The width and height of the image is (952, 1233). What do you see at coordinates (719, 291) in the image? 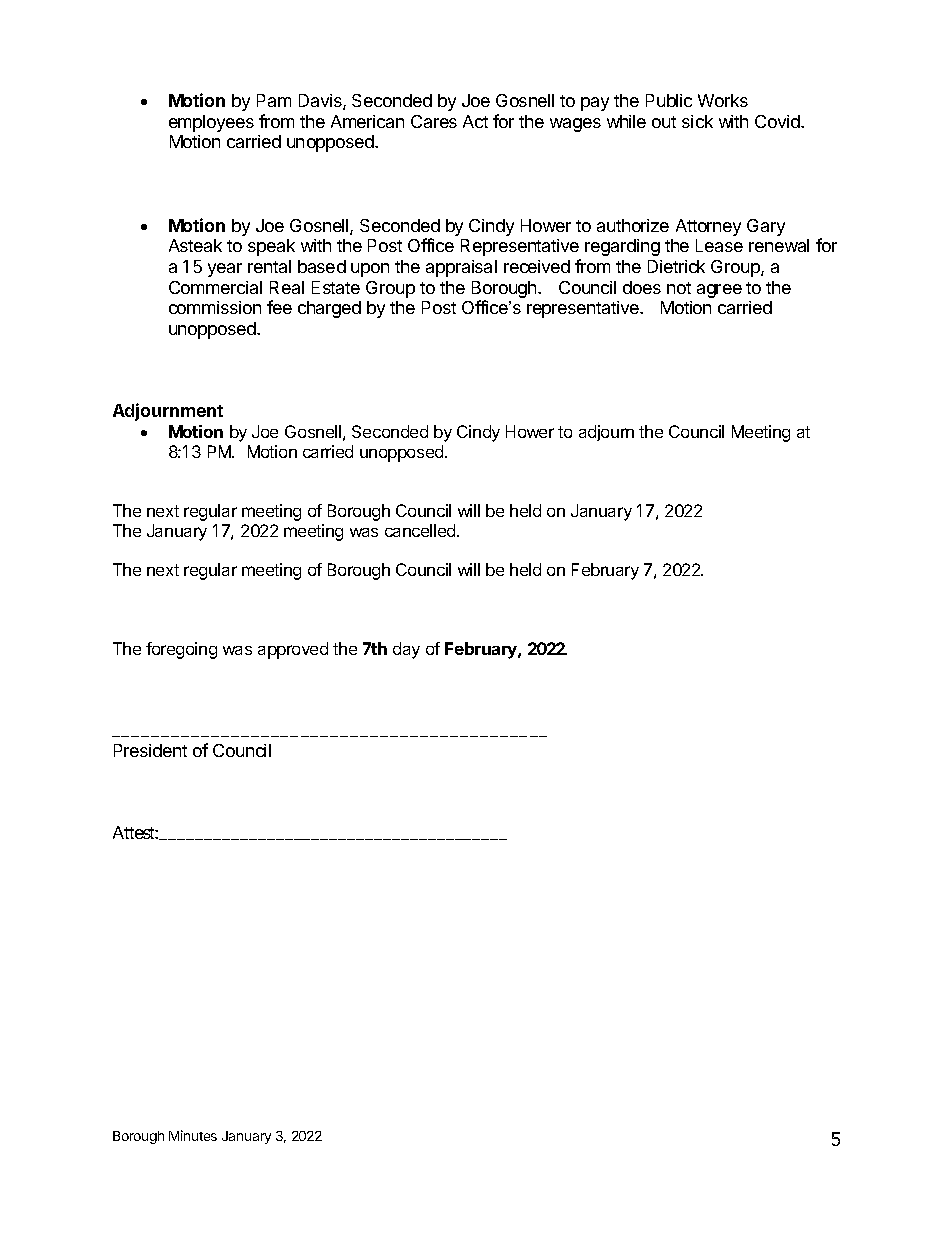
I see `agree` at bounding box center [719, 291].
